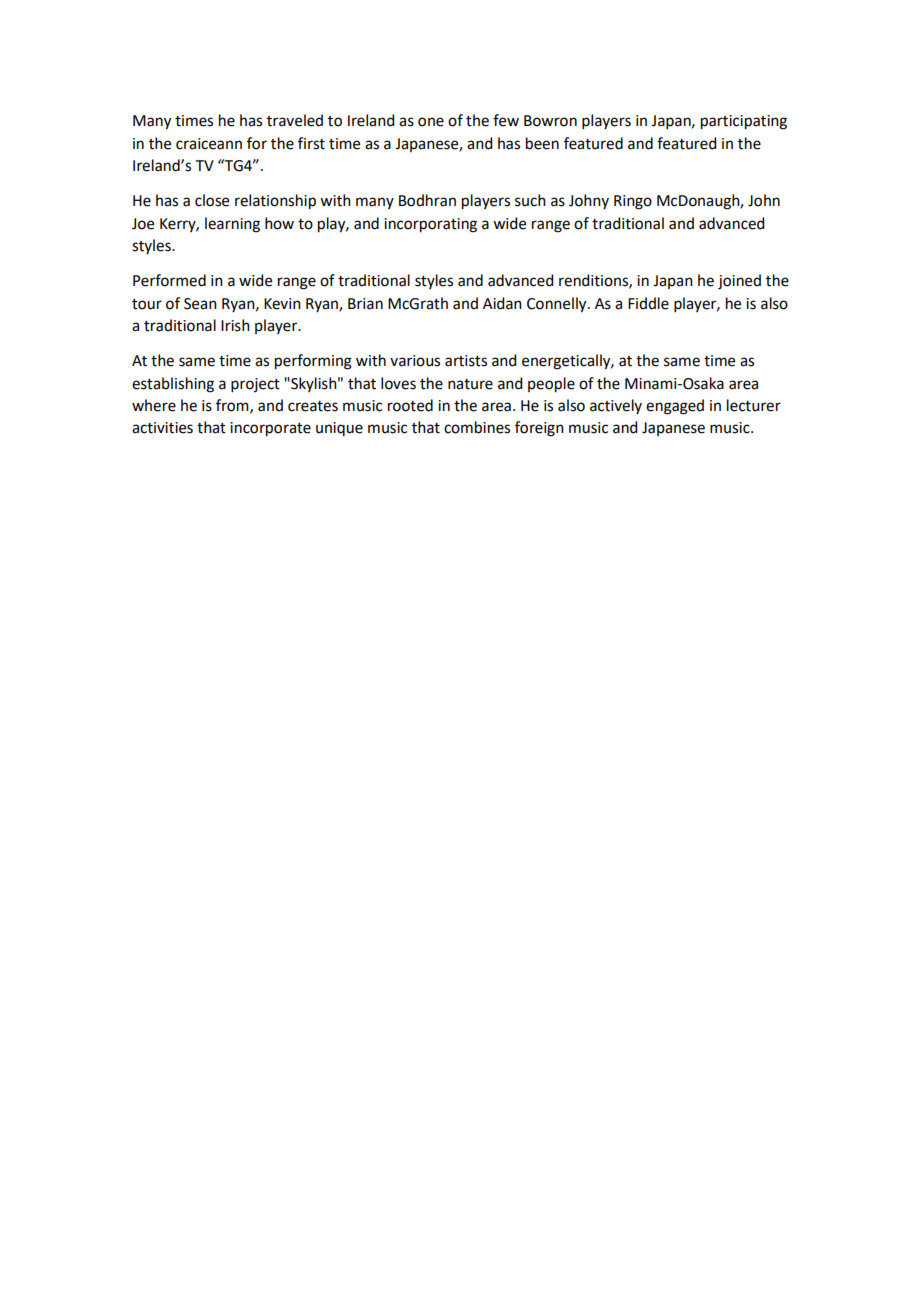 Image resolution: width=924 pixels, height=1308 pixels. Describe the element at coordinates (295, 120) in the screenshot. I see `traveled` at that location.
